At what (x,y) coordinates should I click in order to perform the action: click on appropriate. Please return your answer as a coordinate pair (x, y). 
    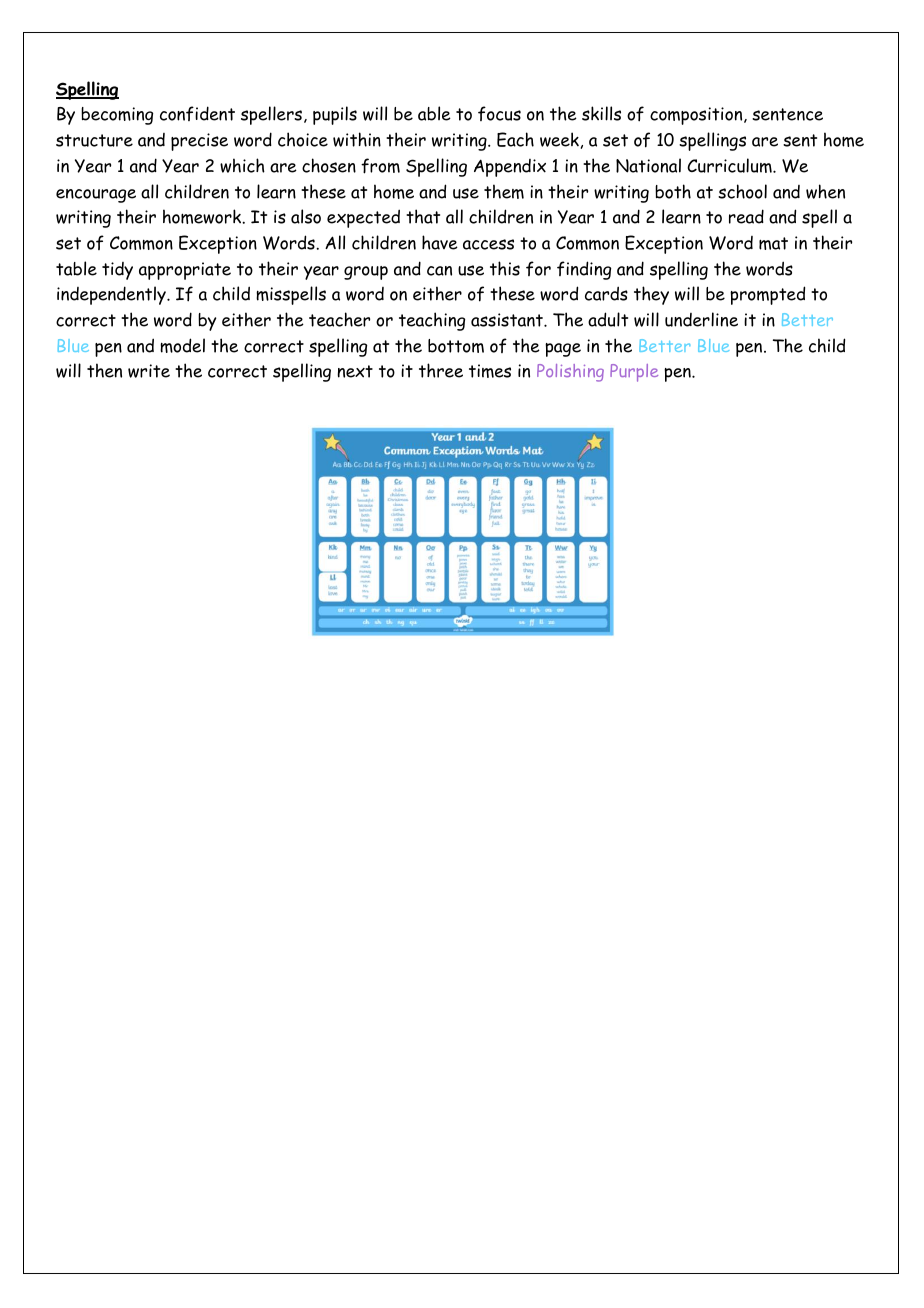
    Looking at the image, I should click on (185, 271).
